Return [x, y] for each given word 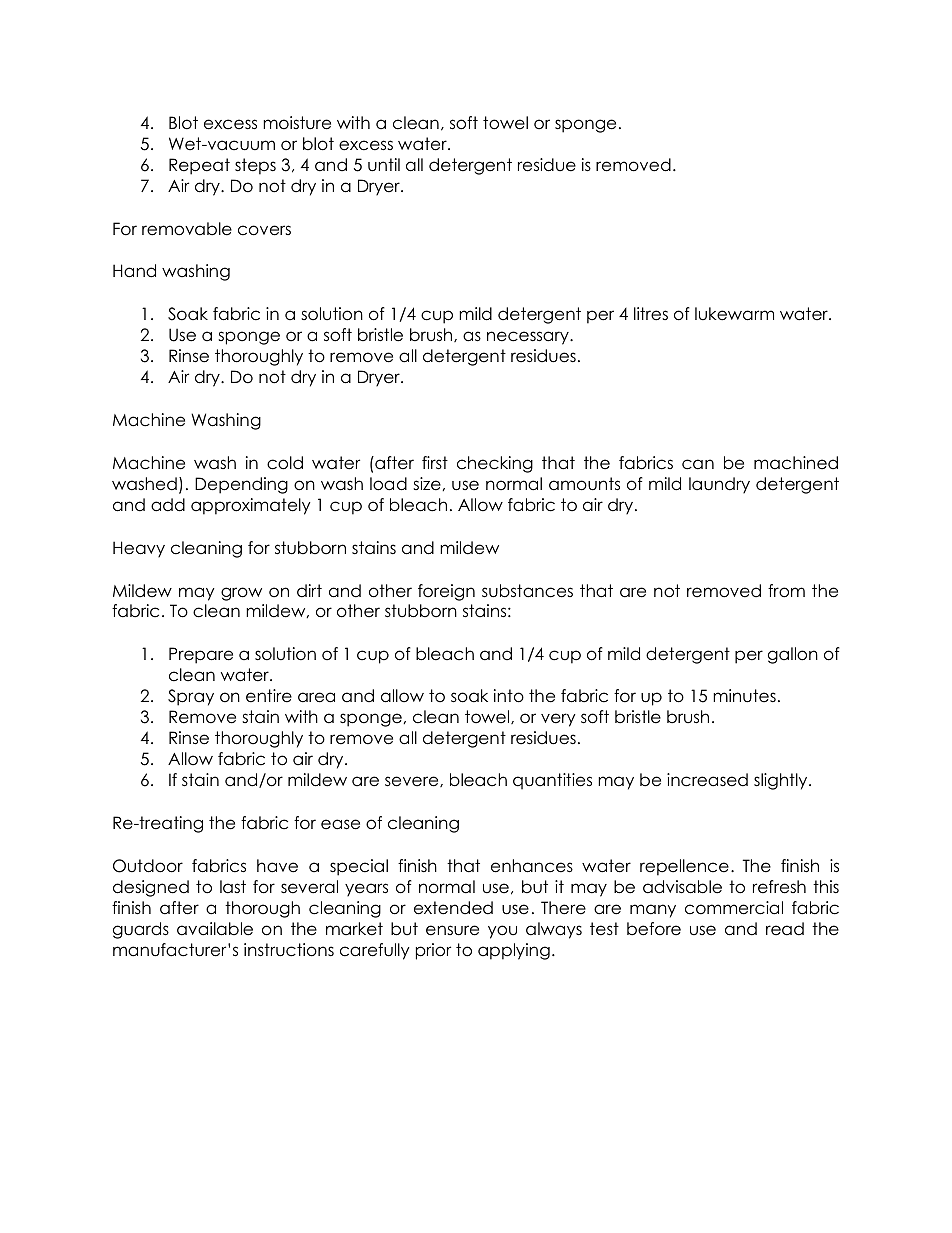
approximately [251, 506]
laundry [719, 485]
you [502, 932]
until [384, 165]
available [215, 929]
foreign [446, 592]
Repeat [199, 166]
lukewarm [734, 314]
